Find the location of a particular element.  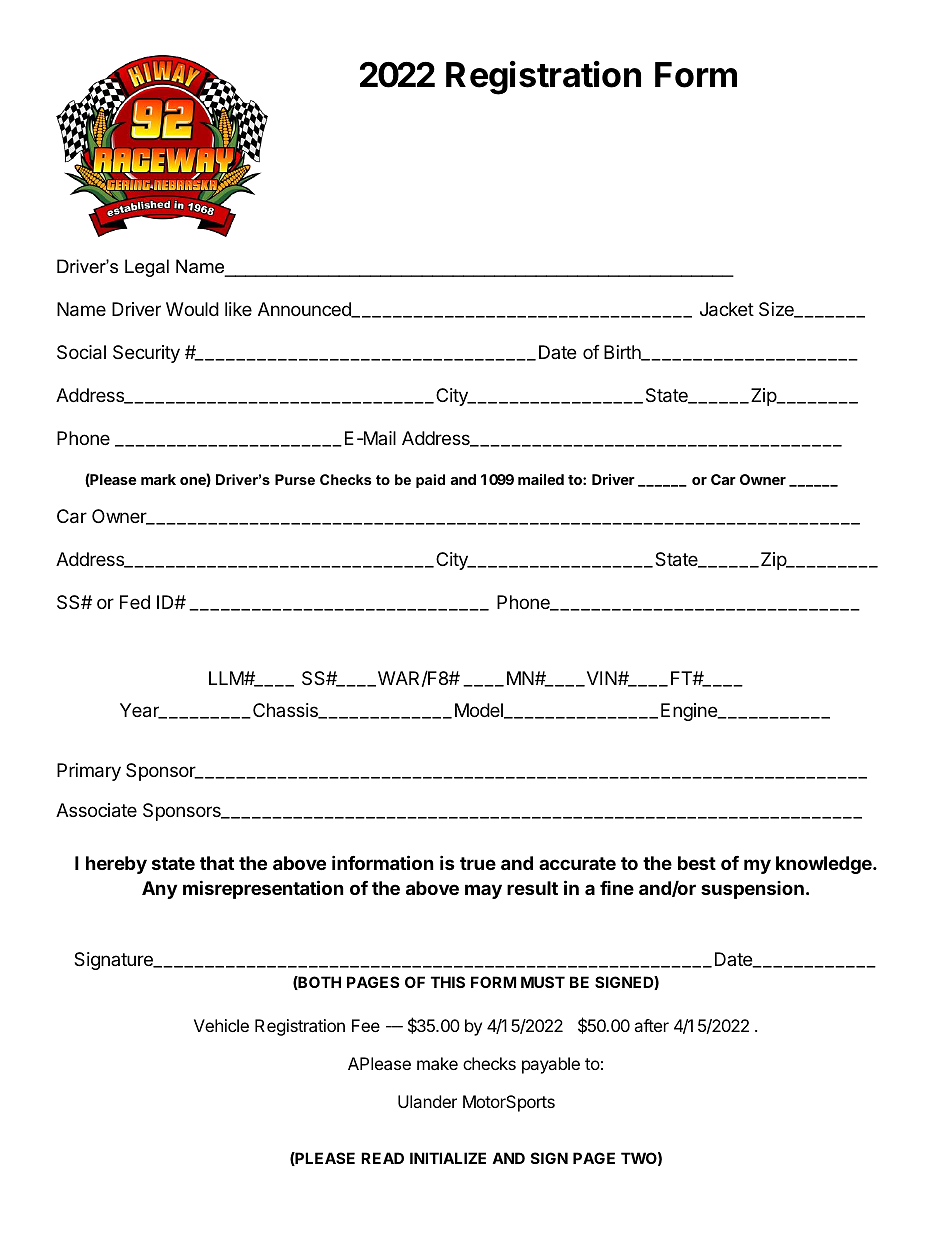

Vehicle is located at coordinates (221, 1025).
